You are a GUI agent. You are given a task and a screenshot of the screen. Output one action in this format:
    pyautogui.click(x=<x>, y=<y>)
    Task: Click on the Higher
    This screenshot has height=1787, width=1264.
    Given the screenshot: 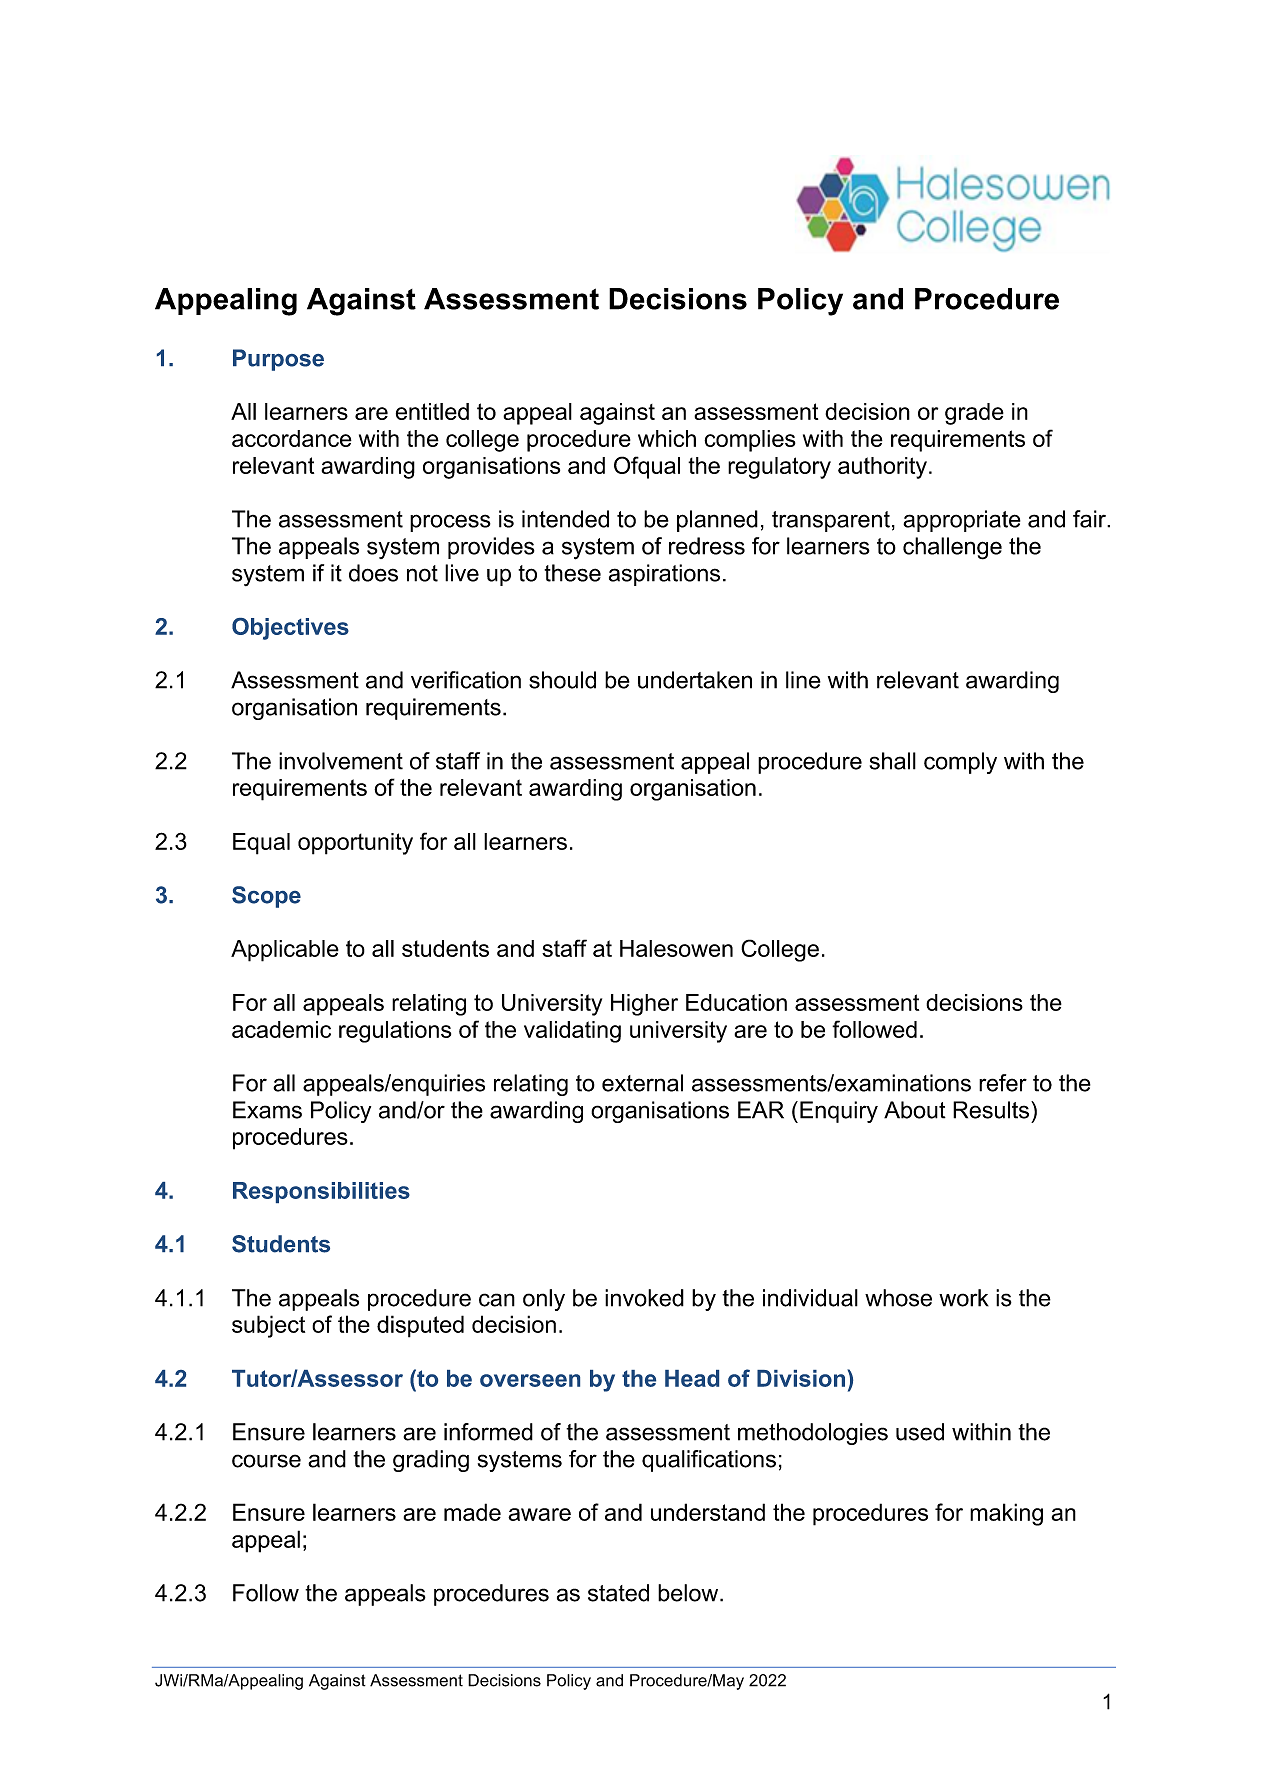 What is the action you would take?
    pyautogui.click(x=644, y=1005)
